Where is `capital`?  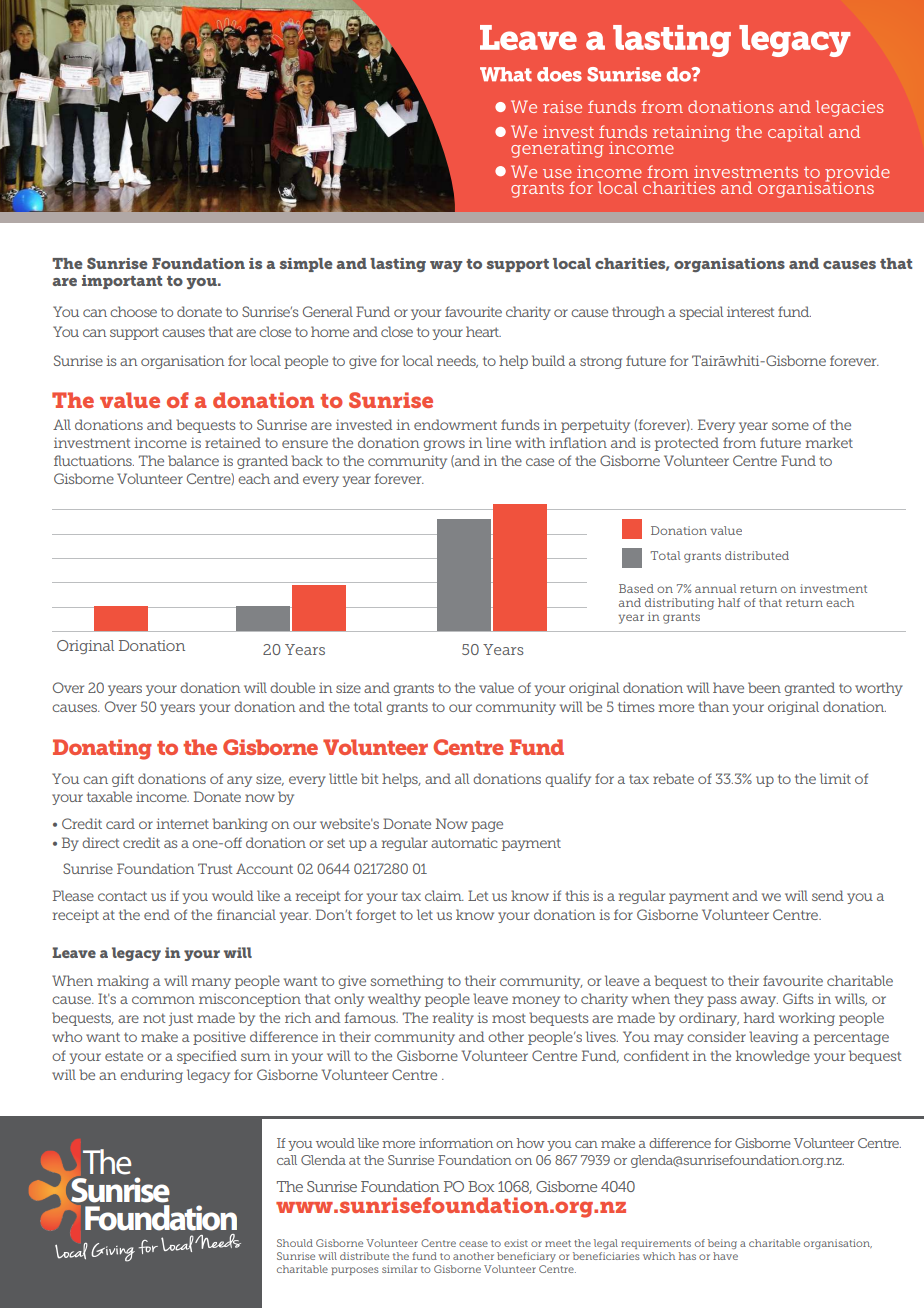
capital is located at coordinates (795, 133).
